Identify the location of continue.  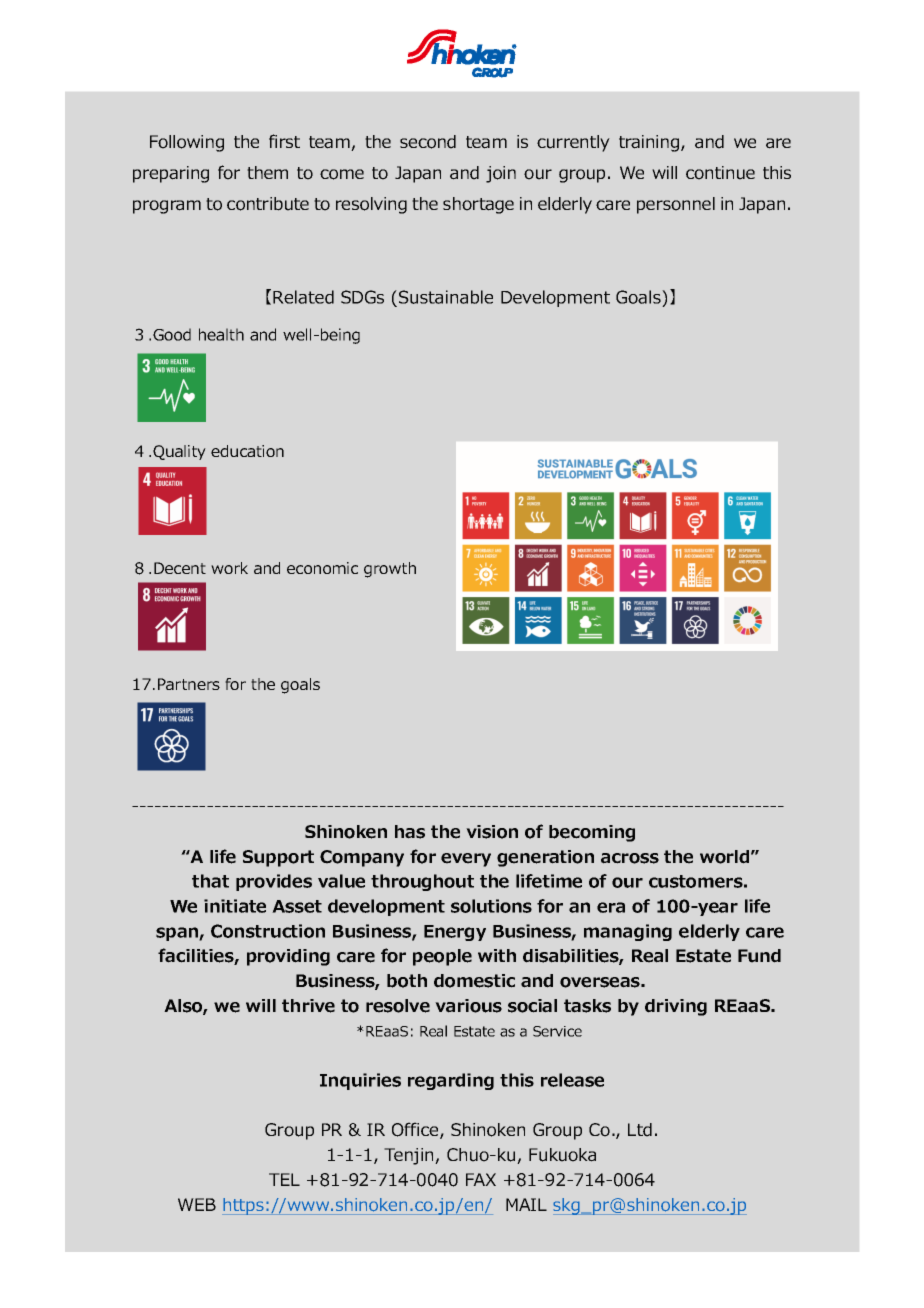
(720, 173).
